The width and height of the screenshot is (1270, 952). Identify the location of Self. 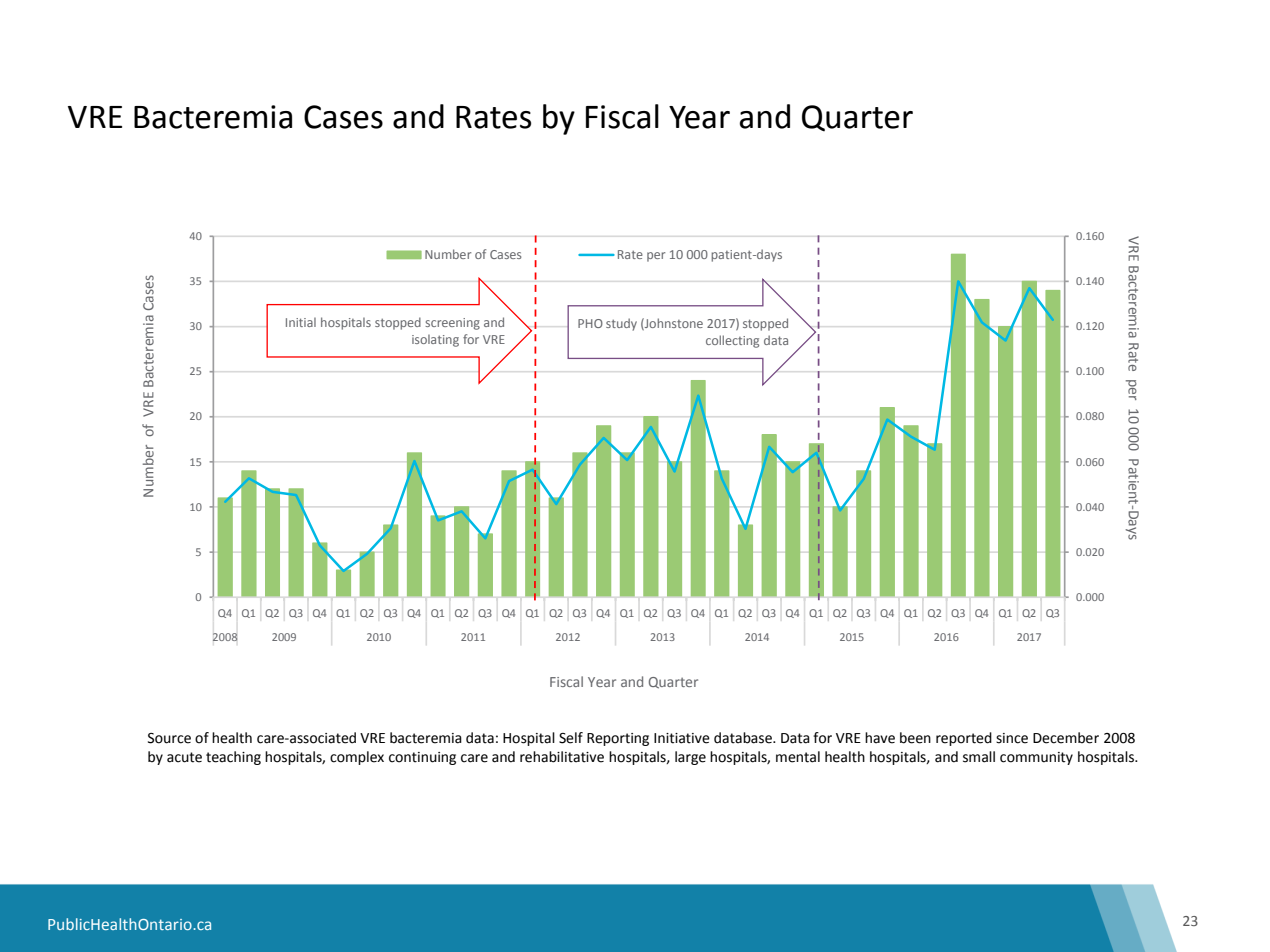
(571, 738).
